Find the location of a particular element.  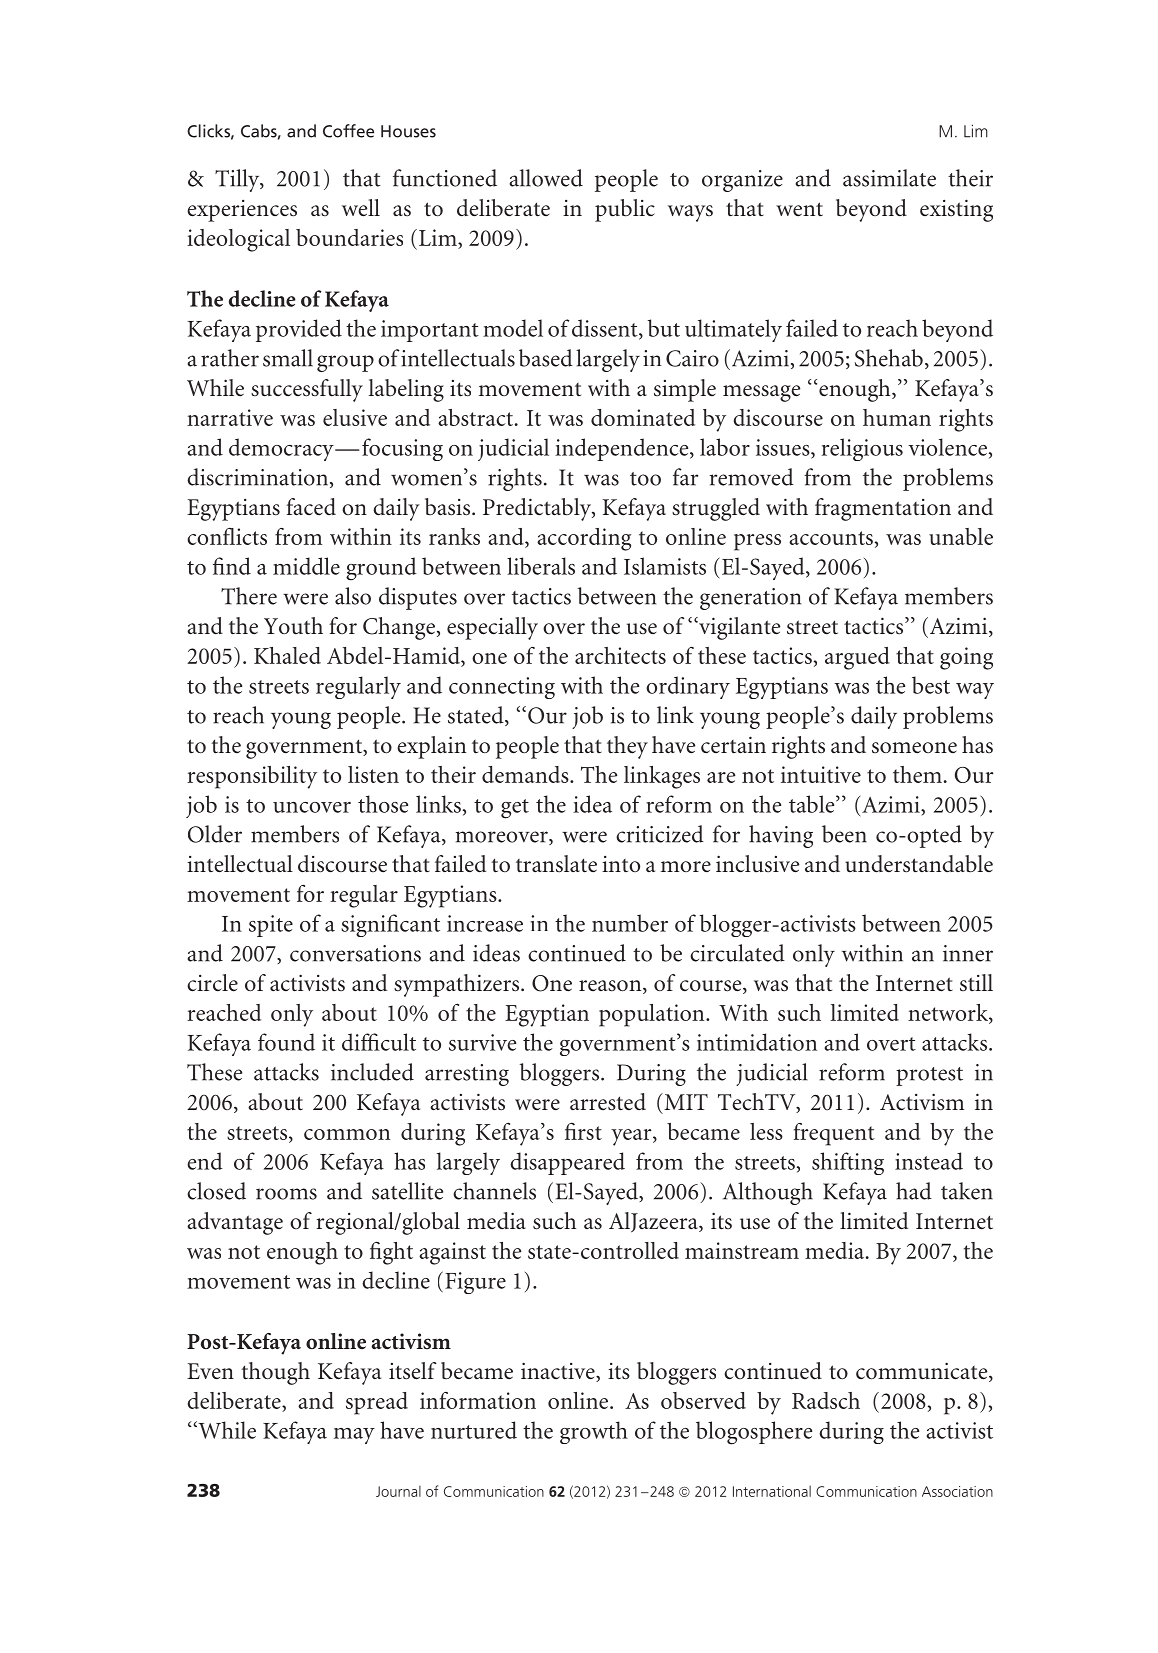

growth is located at coordinates (594, 1432).
